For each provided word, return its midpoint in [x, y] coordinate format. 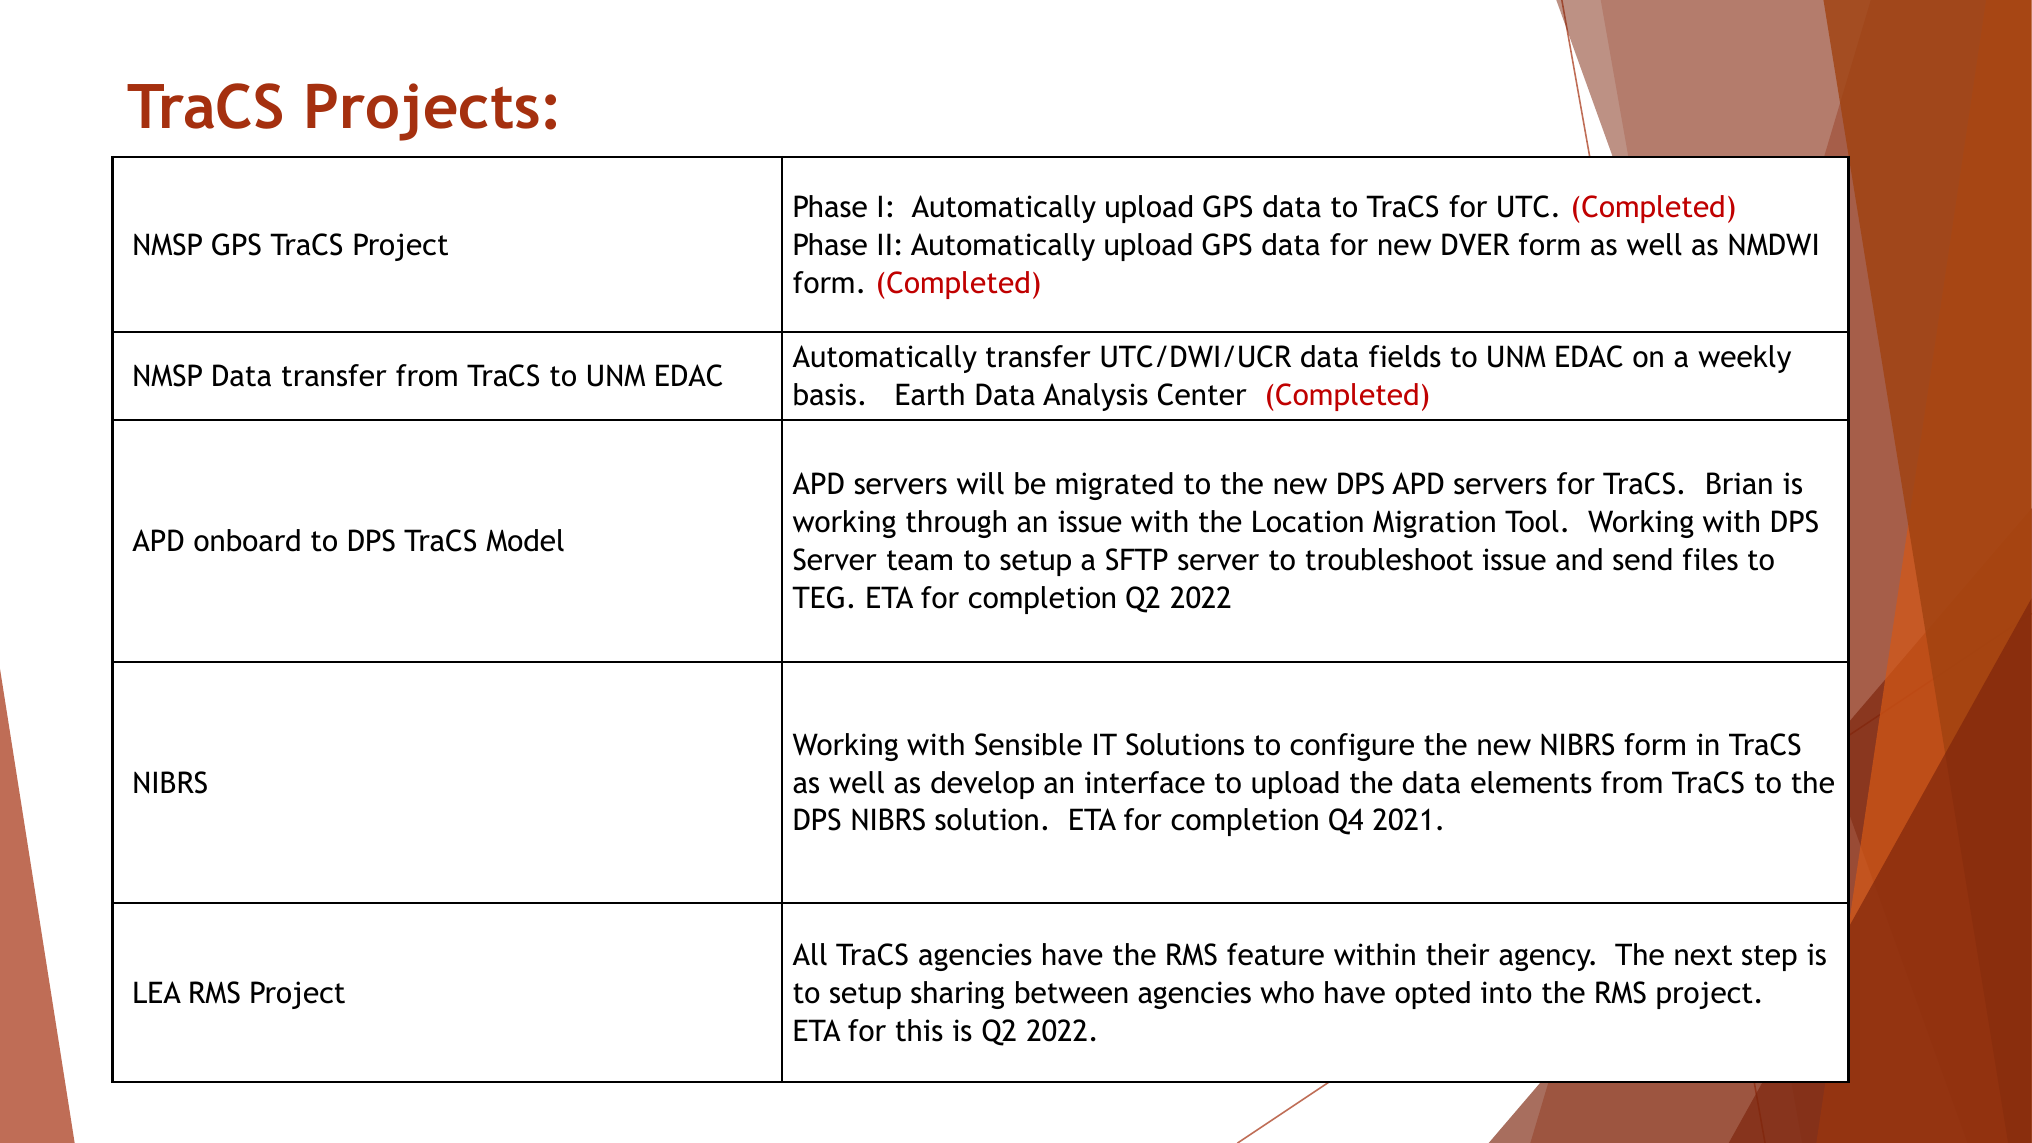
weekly [1744, 359]
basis [825, 394]
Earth [930, 394]
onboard [247, 540]
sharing [957, 995]
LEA [157, 992]
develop [982, 785]
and [1579, 559]
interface [1145, 782]
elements [1531, 782]
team [919, 560]
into [1506, 992]
